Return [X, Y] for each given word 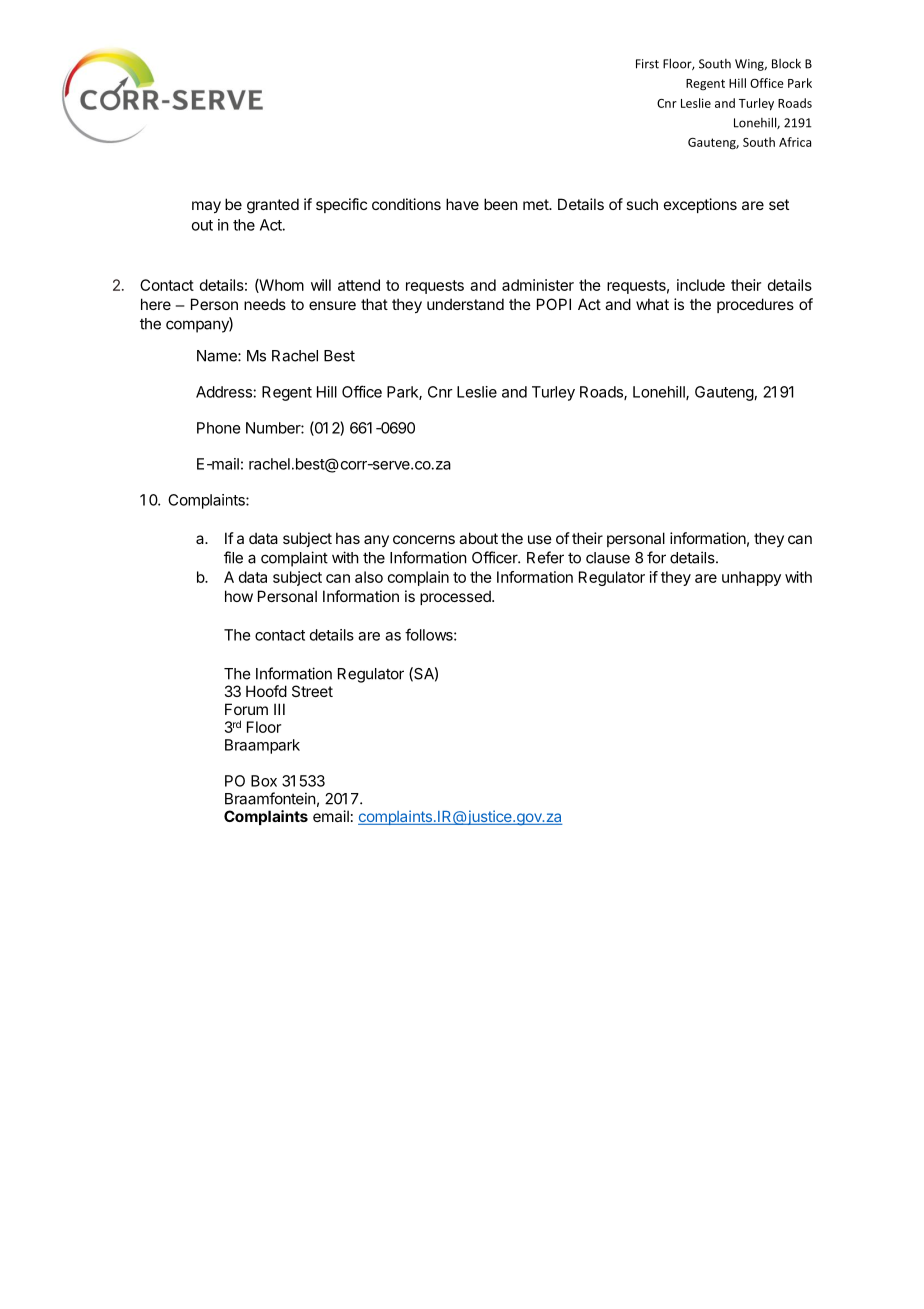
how [239, 596]
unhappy [751, 578]
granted [273, 206]
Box [264, 781]
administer [538, 285]
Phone [219, 428]
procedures [755, 305]
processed [456, 597]
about [478, 538]
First [647, 64]
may [206, 207]
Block [786, 63]
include [701, 285]
